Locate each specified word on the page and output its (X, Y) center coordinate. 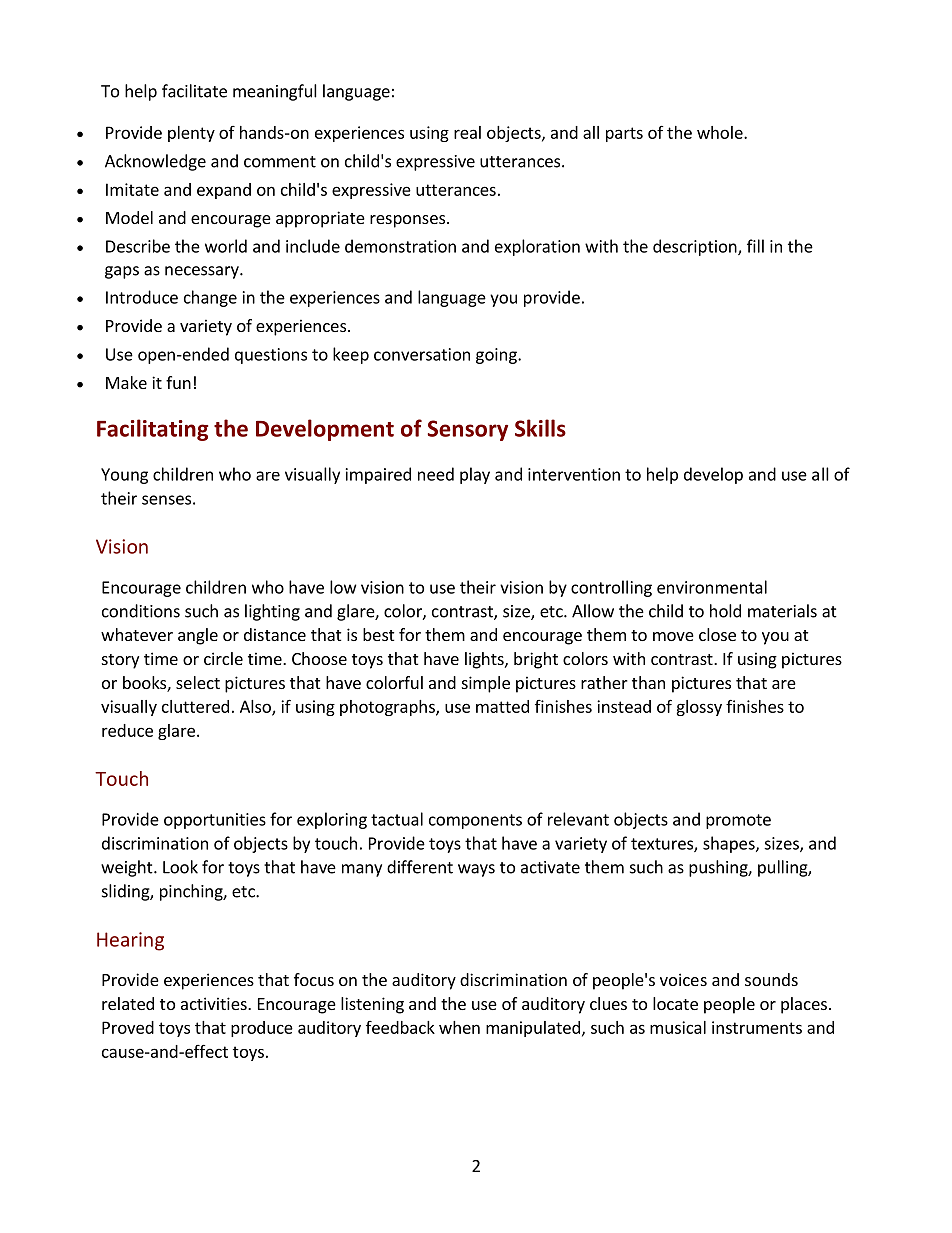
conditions (141, 611)
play (475, 475)
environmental (712, 587)
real (467, 132)
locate (675, 1003)
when (459, 1027)
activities (215, 1003)
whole (721, 132)
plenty (191, 134)
